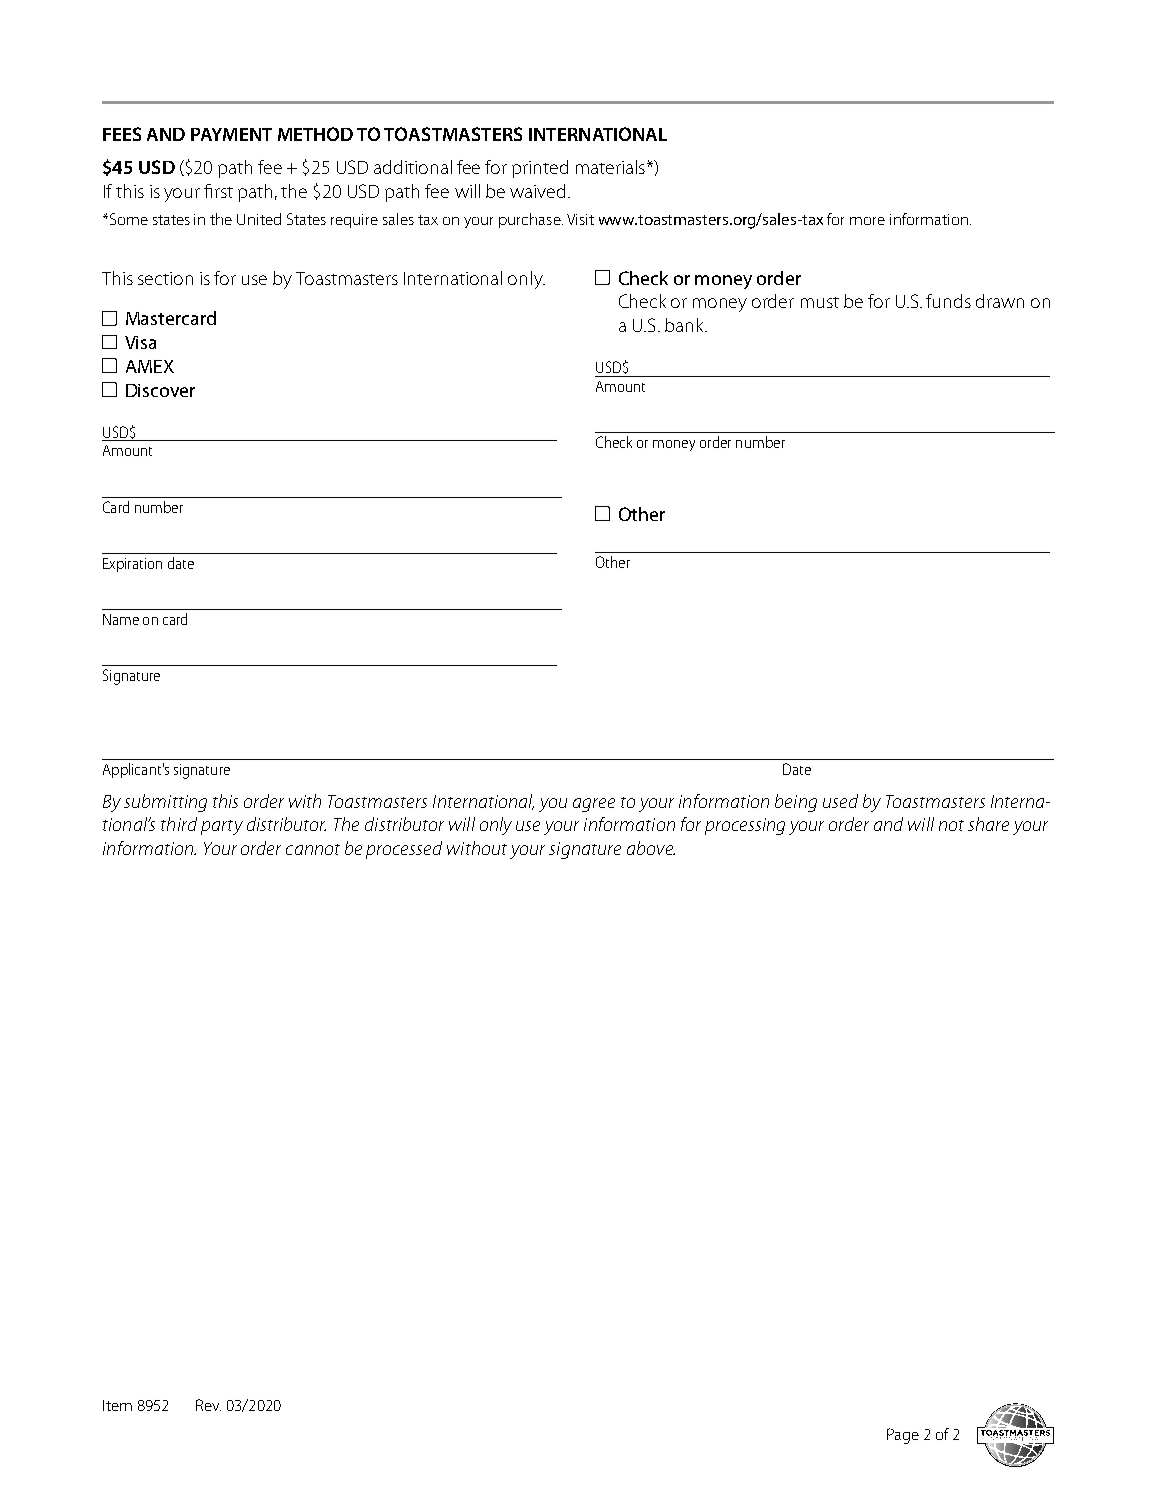 The image size is (1156, 1496). I want to click on cannot, so click(313, 849).
